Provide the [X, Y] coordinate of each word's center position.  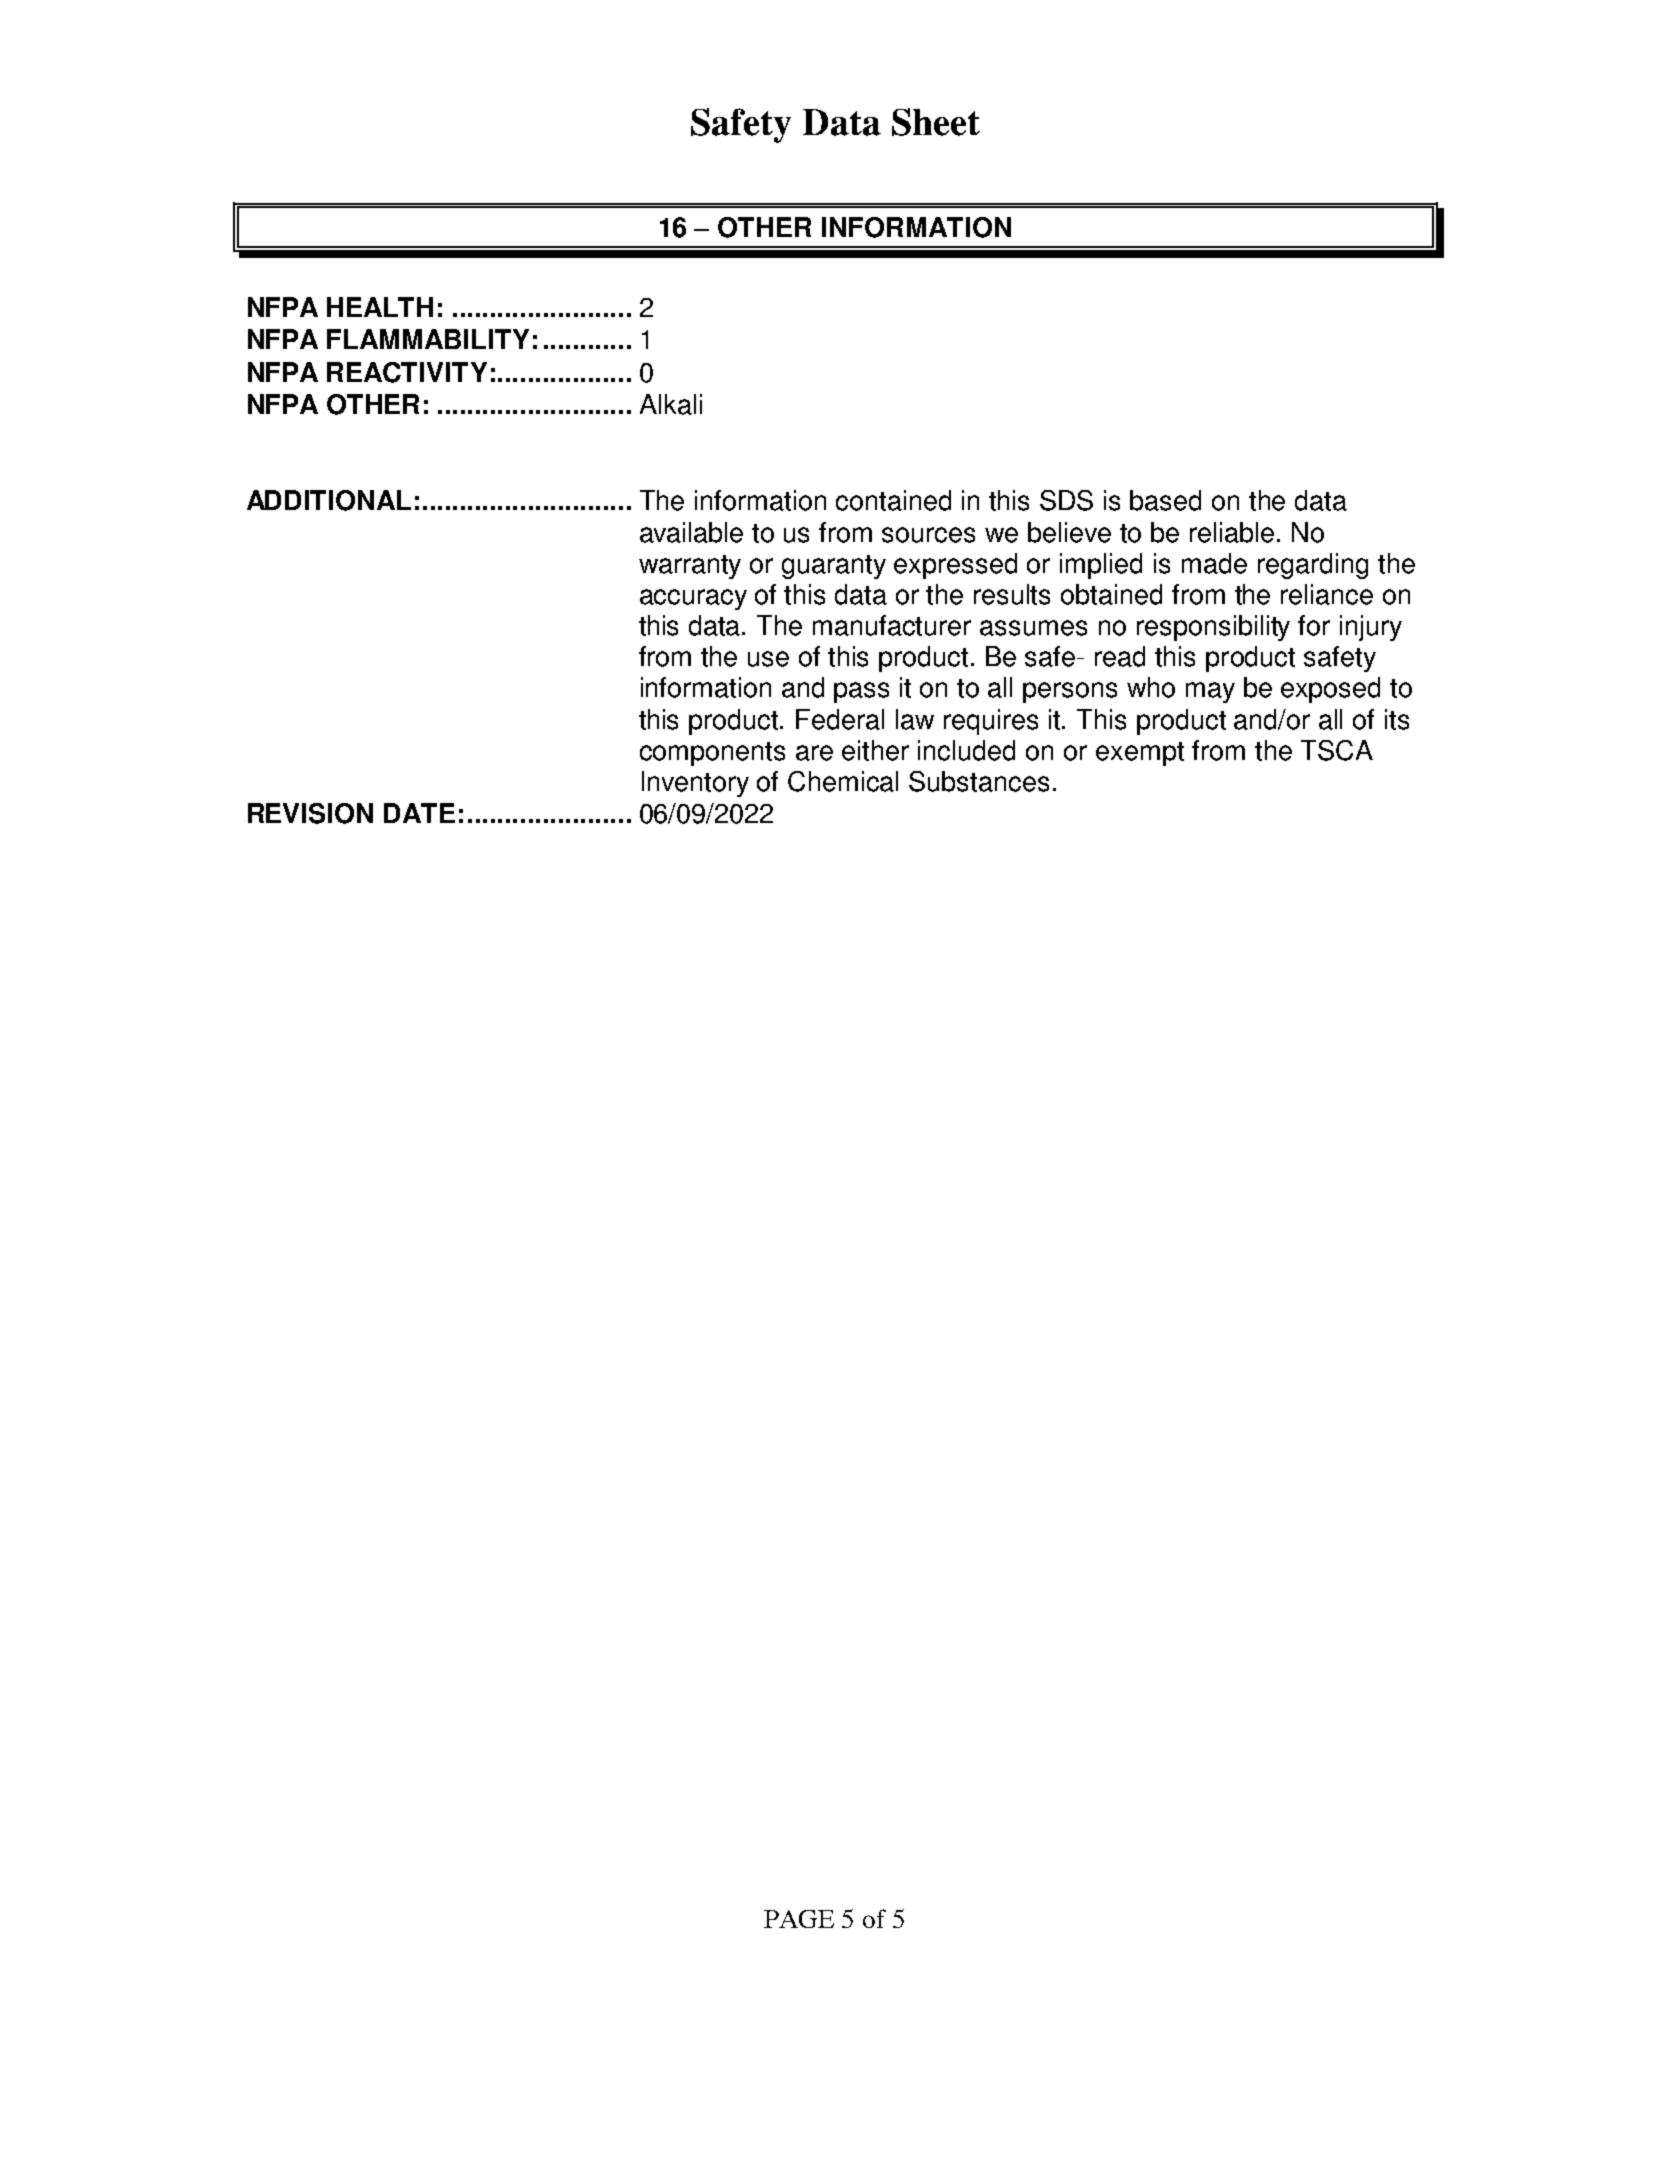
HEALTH [380, 307]
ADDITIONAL [329, 500]
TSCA [1337, 750]
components [712, 754]
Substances [979, 781]
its [1397, 719]
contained [893, 500]
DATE [419, 813]
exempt [1140, 754]
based [1165, 500]
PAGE [799, 1919]
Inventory [695, 784]
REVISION [310, 813]
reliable [1232, 532]
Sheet [936, 122]
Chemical [843, 781]
